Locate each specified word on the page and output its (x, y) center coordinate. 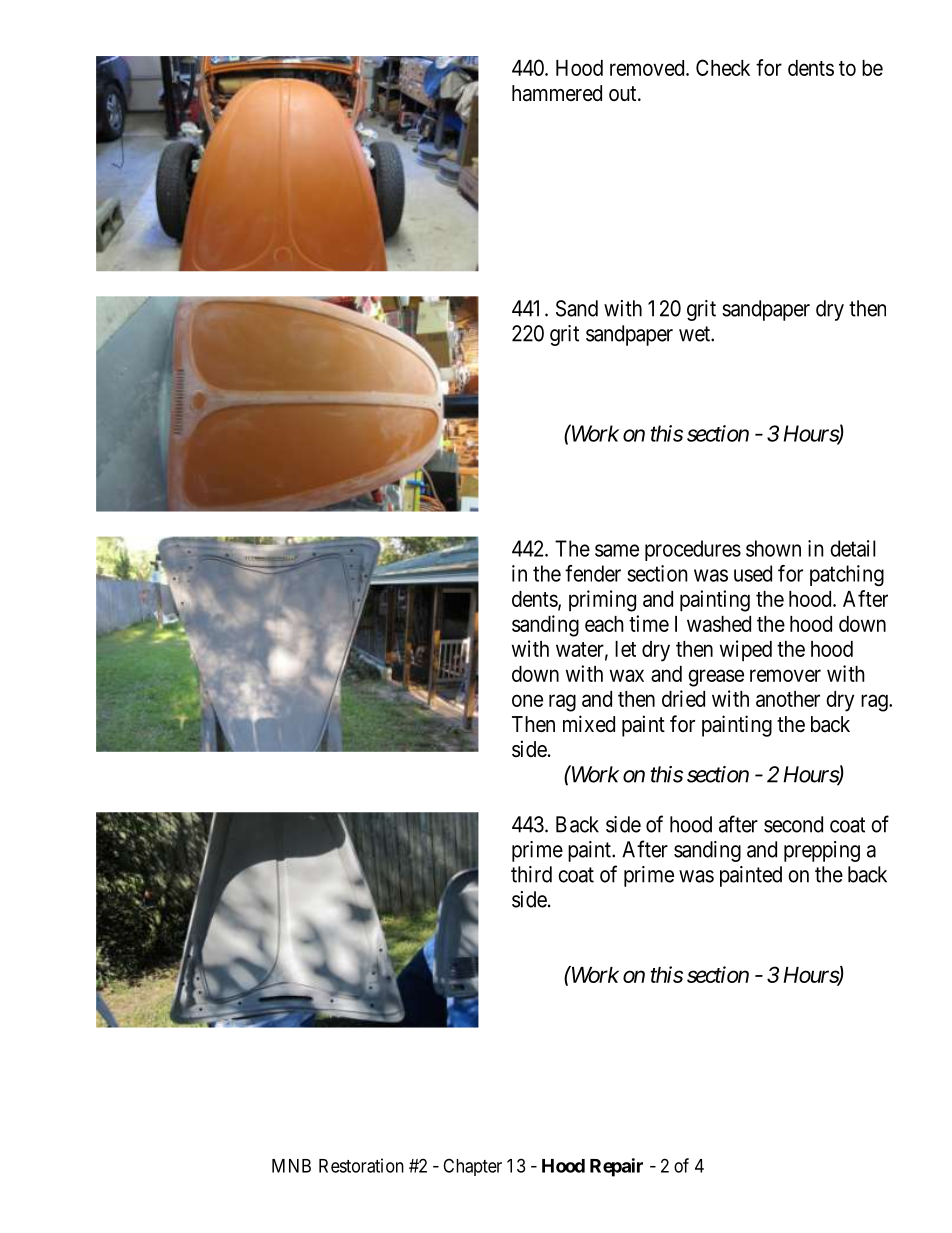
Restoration (361, 1165)
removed (648, 68)
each (604, 624)
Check (723, 67)
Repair (616, 1167)
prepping (822, 851)
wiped (746, 651)
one (527, 700)
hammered (557, 93)
